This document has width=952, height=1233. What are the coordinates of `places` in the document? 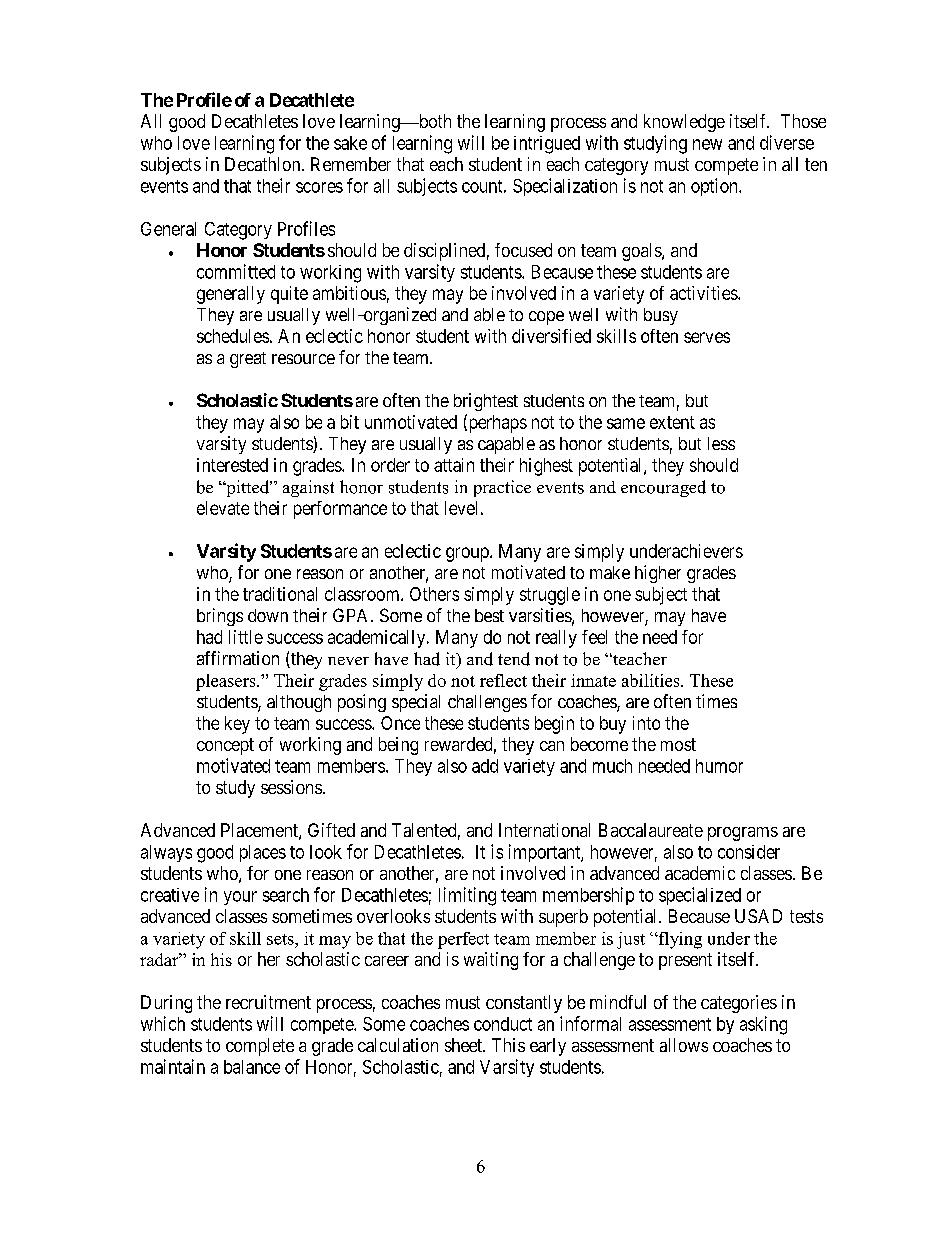 It's located at (263, 853).
